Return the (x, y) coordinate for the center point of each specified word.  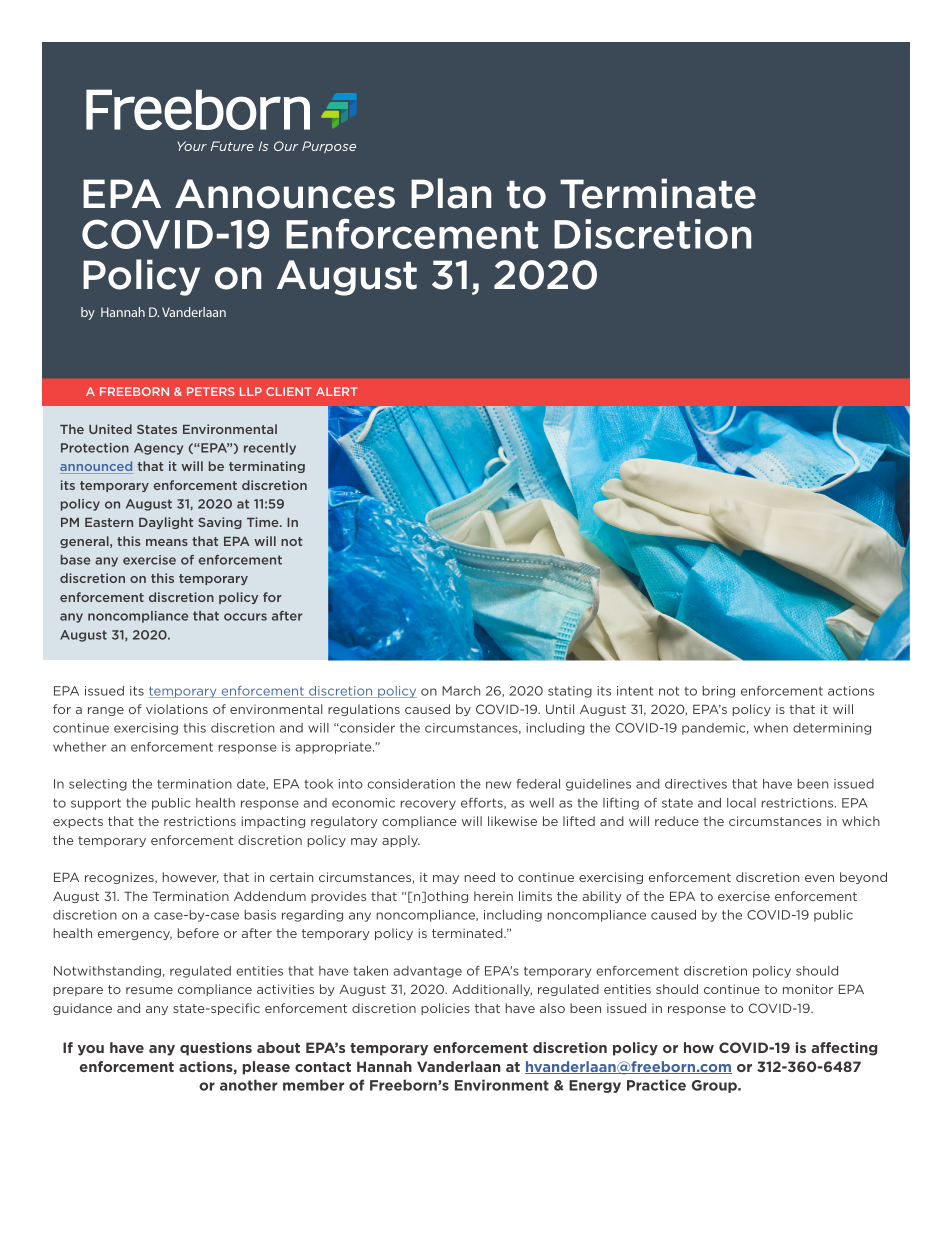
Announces (285, 194)
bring (719, 692)
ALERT (336, 391)
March (461, 691)
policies (445, 1009)
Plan (451, 193)
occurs (245, 617)
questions (216, 1049)
